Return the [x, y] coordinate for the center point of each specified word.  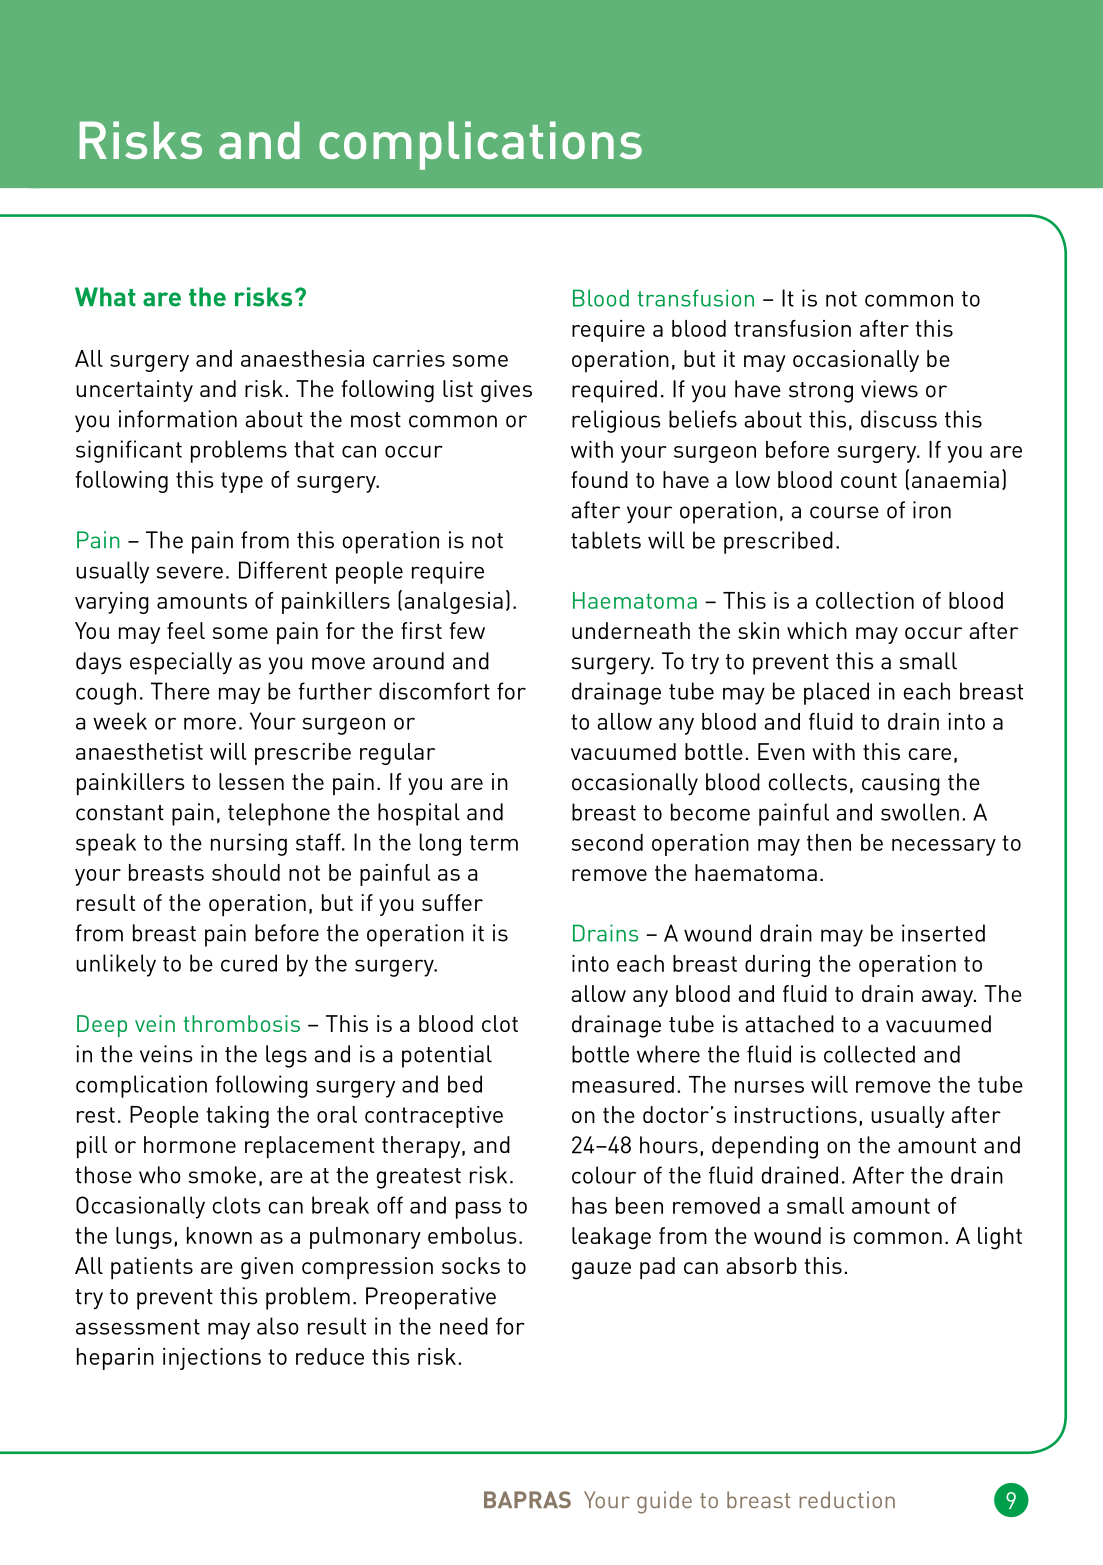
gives [506, 391]
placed [836, 693]
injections [212, 1359]
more [210, 723]
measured [623, 1084]
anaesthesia [302, 358]
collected [869, 1054]
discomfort [434, 691]
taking [237, 1117]
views [889, 389]
